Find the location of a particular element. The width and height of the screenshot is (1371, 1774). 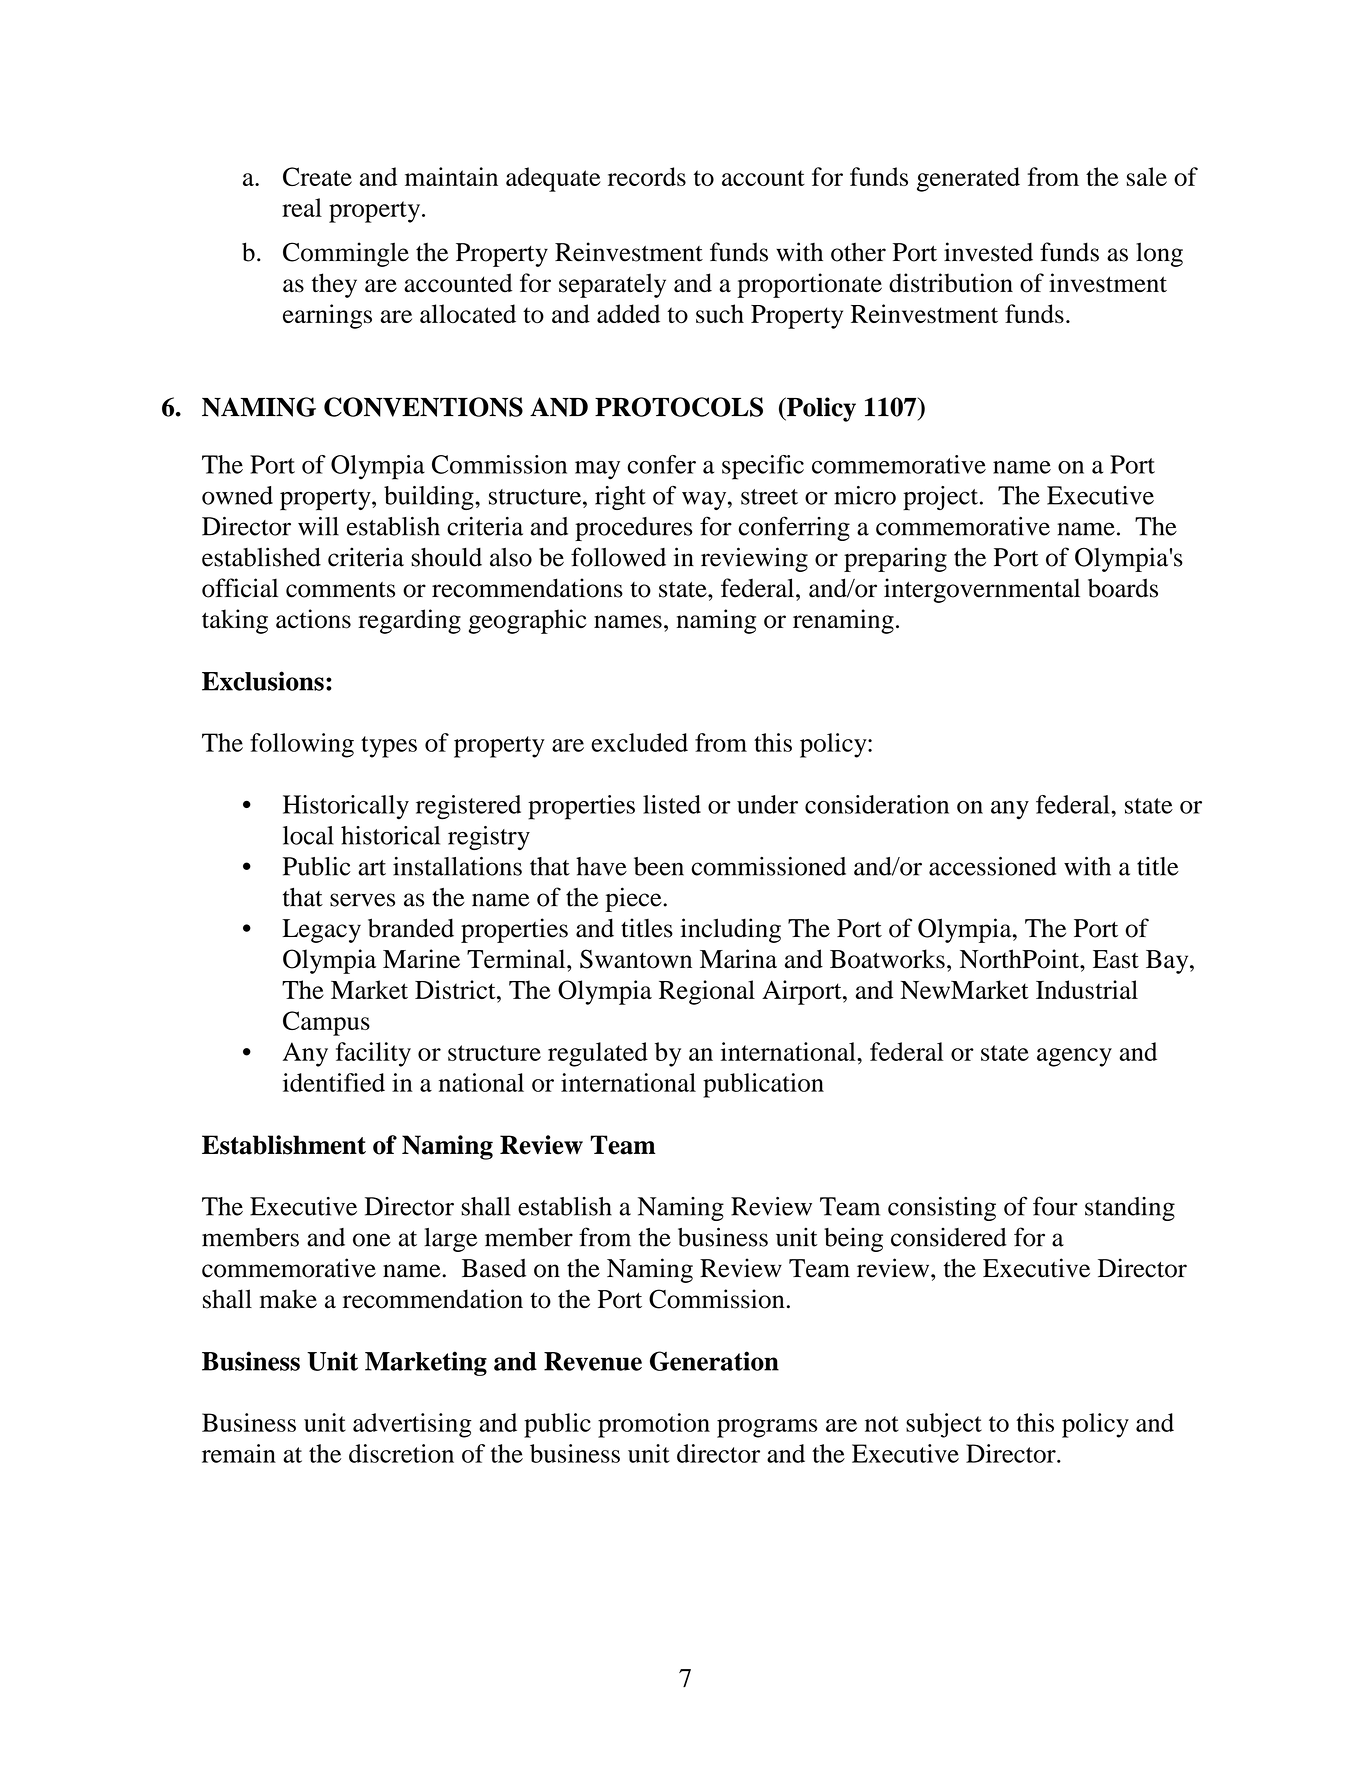

promotion is located at coordinates (654, 1425).
